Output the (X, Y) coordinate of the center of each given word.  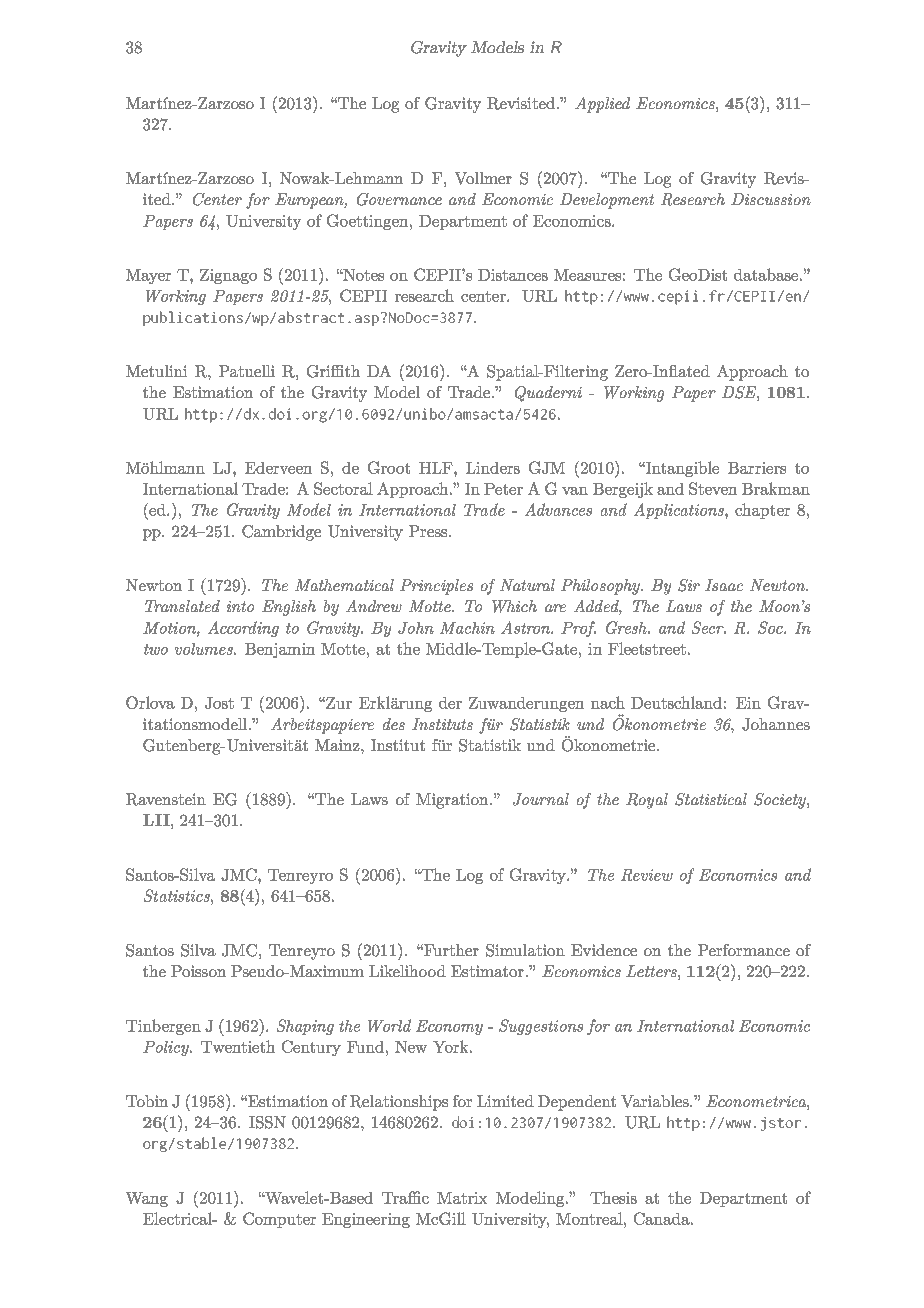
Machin (467, 628)
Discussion (771, 199)
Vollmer (483, 178)
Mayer (148, 276)
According (243, 629)
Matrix (462, 1198)
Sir (689, 585)
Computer (279, 1220)
